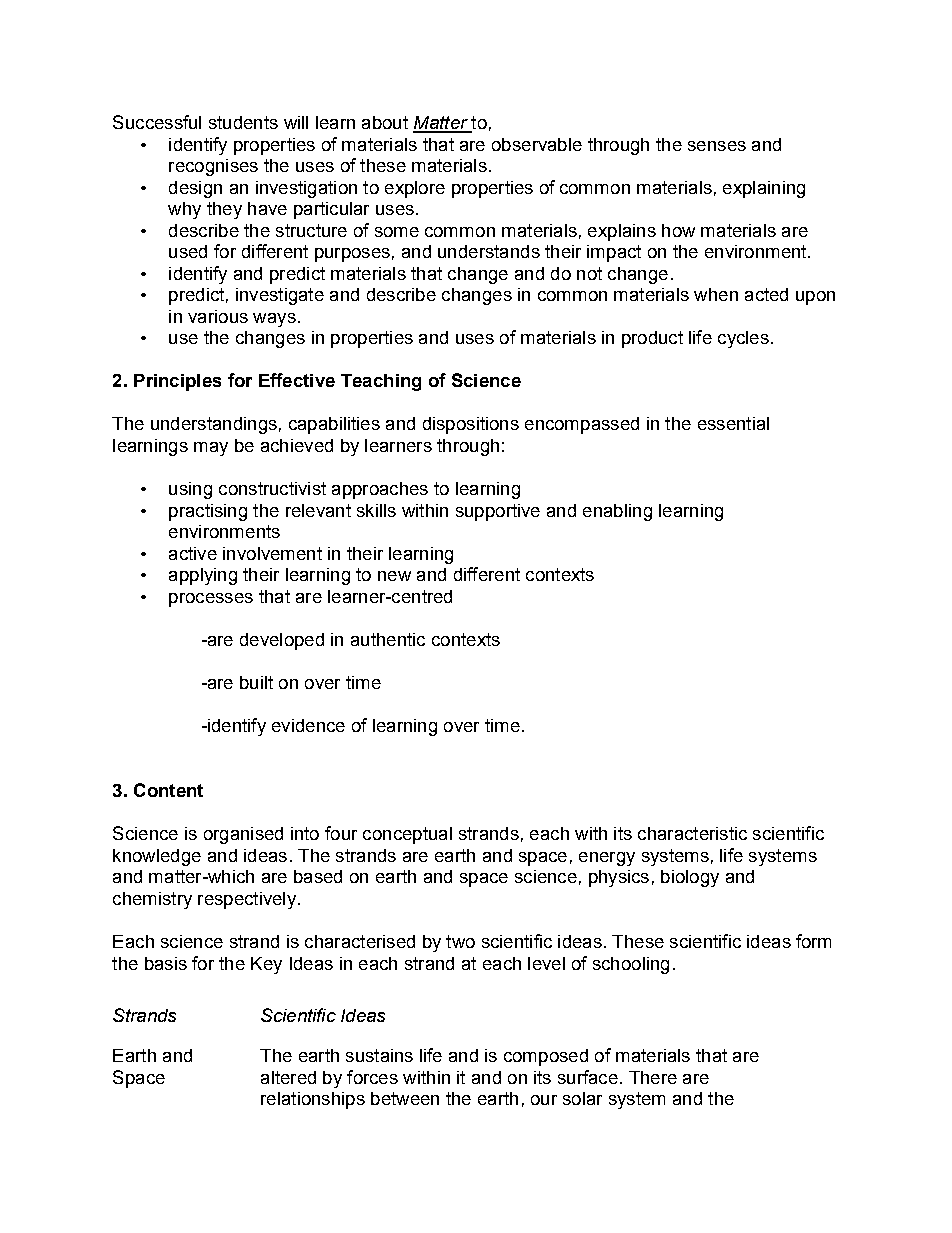  I want to click on processes, so click(211, 600).
